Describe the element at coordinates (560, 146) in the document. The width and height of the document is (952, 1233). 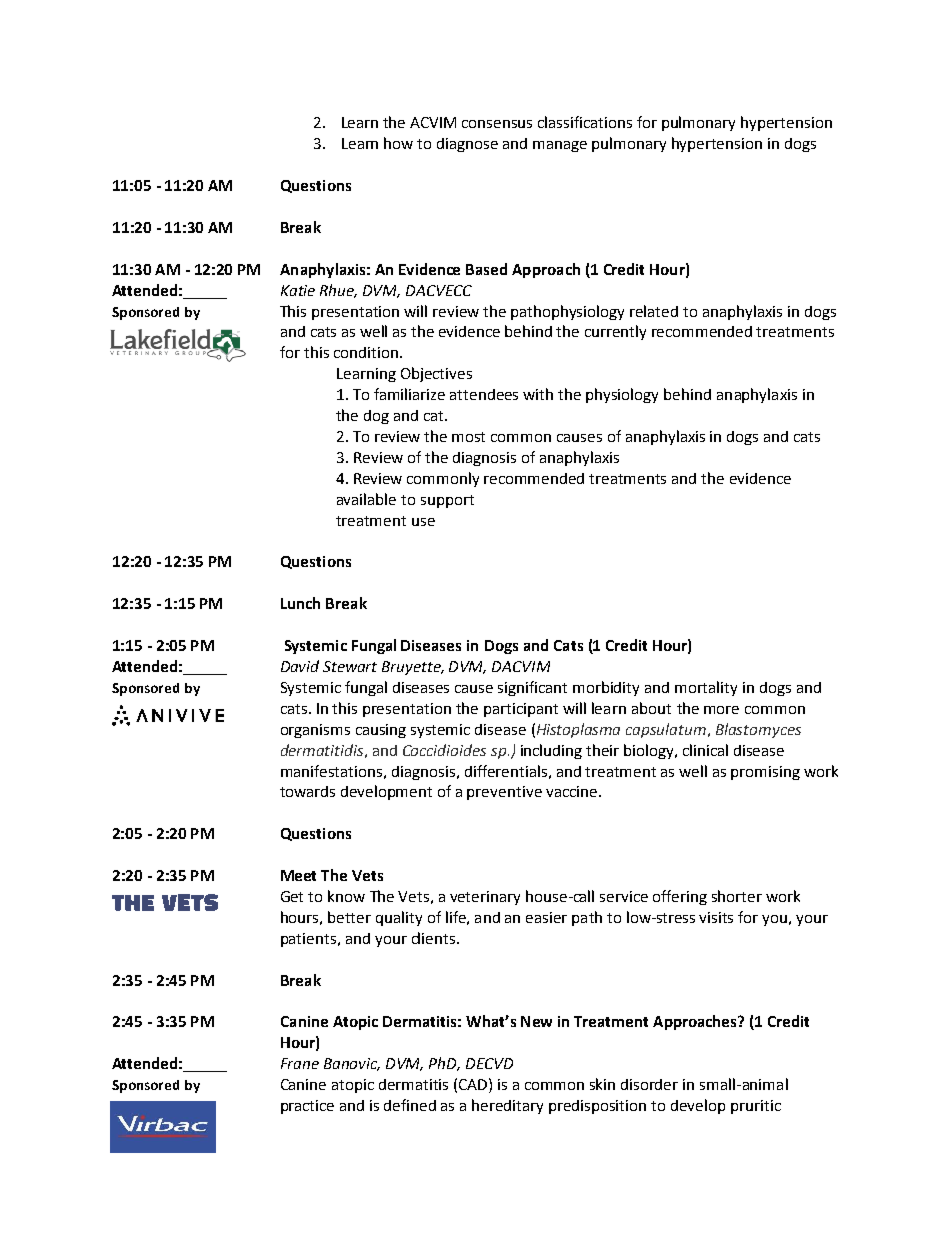
I see `manage` at that location.
